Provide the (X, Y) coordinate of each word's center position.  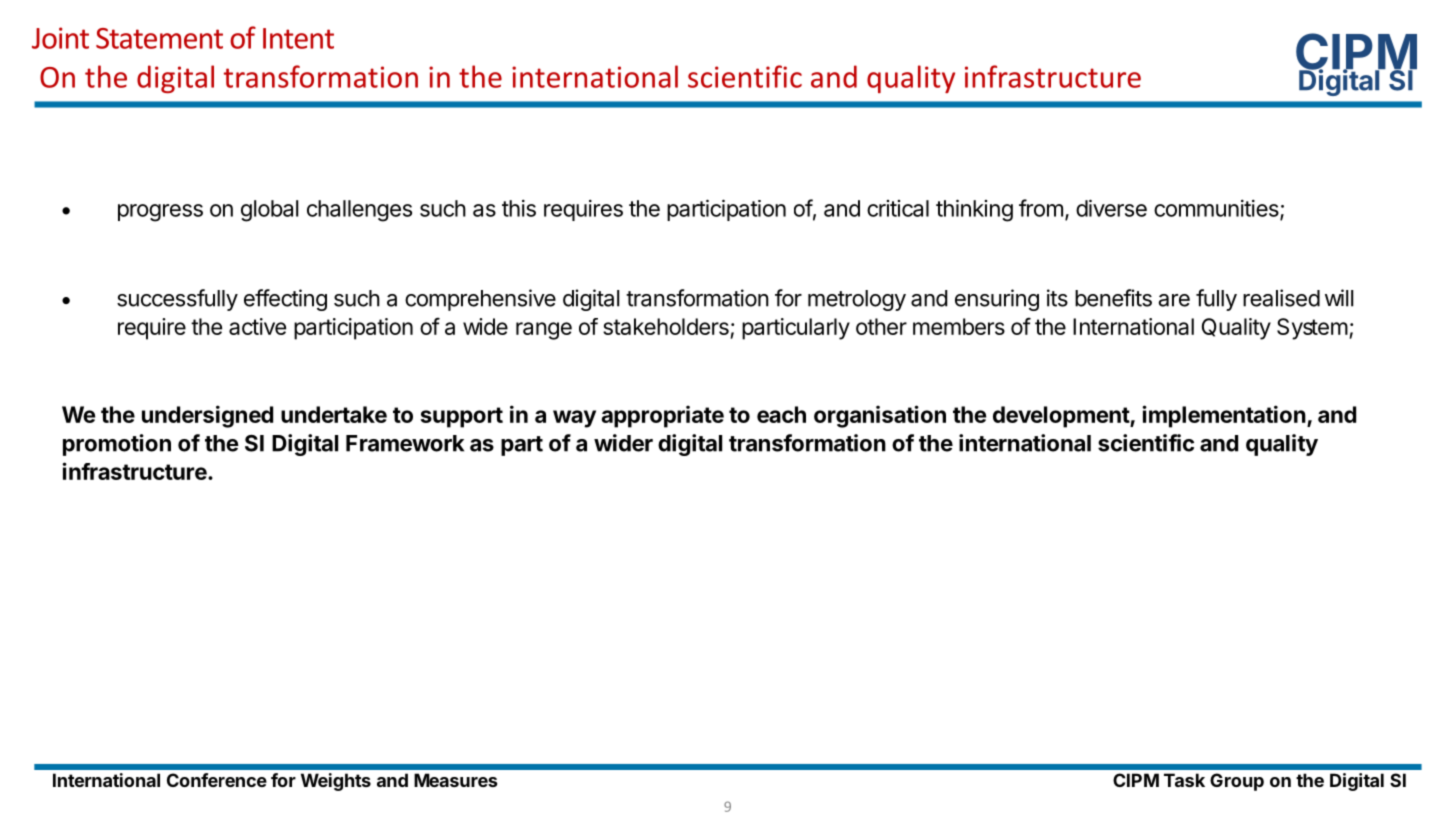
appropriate (662, 416)
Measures (456, 780)
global (269, 211)
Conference (217, 780)
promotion (117, 445)
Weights (336, 782)
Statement (159, 38)
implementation (1224, 416)
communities (1217, 209)
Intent (298, 38)
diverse (1111, 208)
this (519, 208)
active (257, 326)
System (1312, 329)
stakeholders (666, 326)
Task (1184, 780)
